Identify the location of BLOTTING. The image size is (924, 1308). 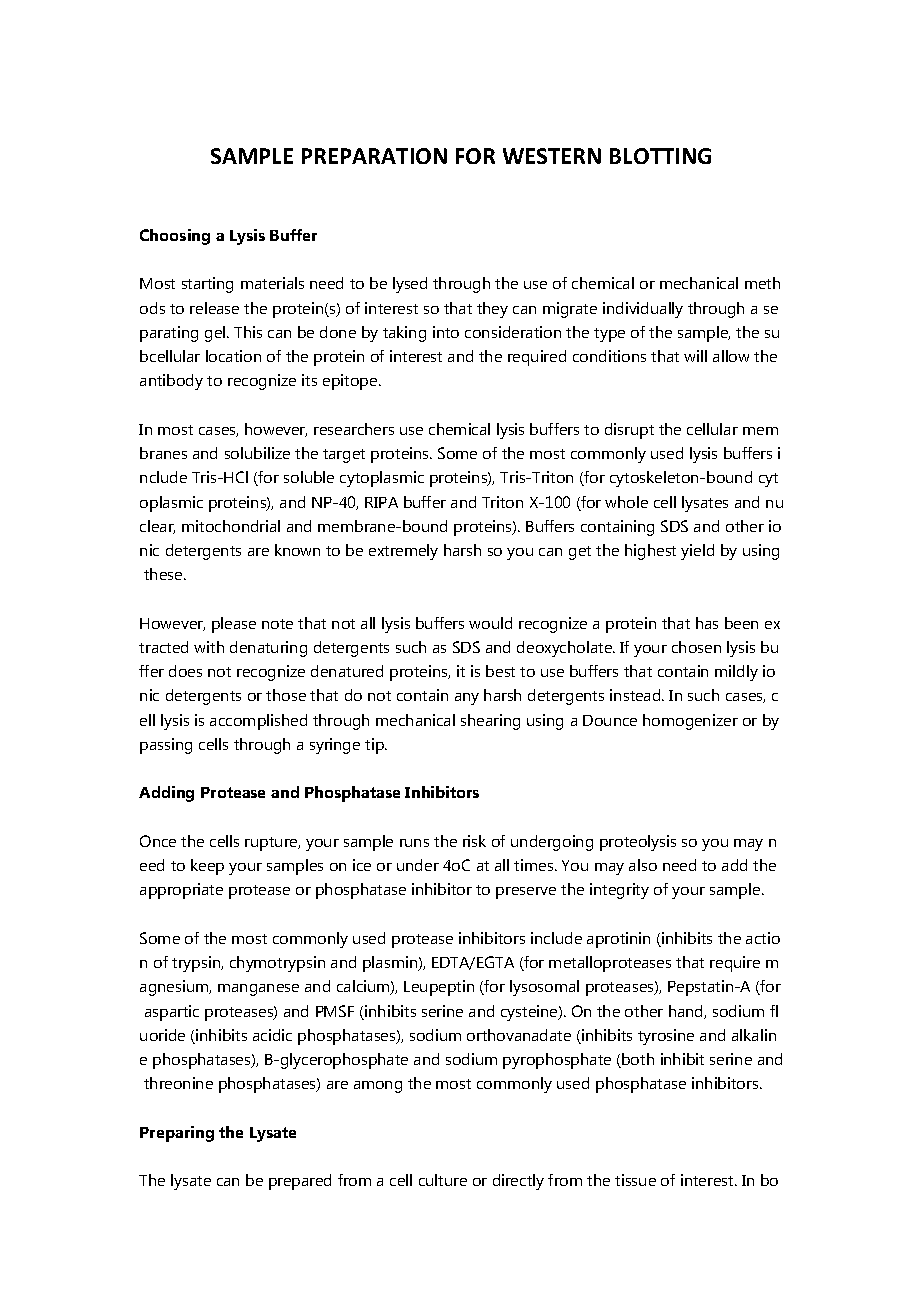
(660, 156).
